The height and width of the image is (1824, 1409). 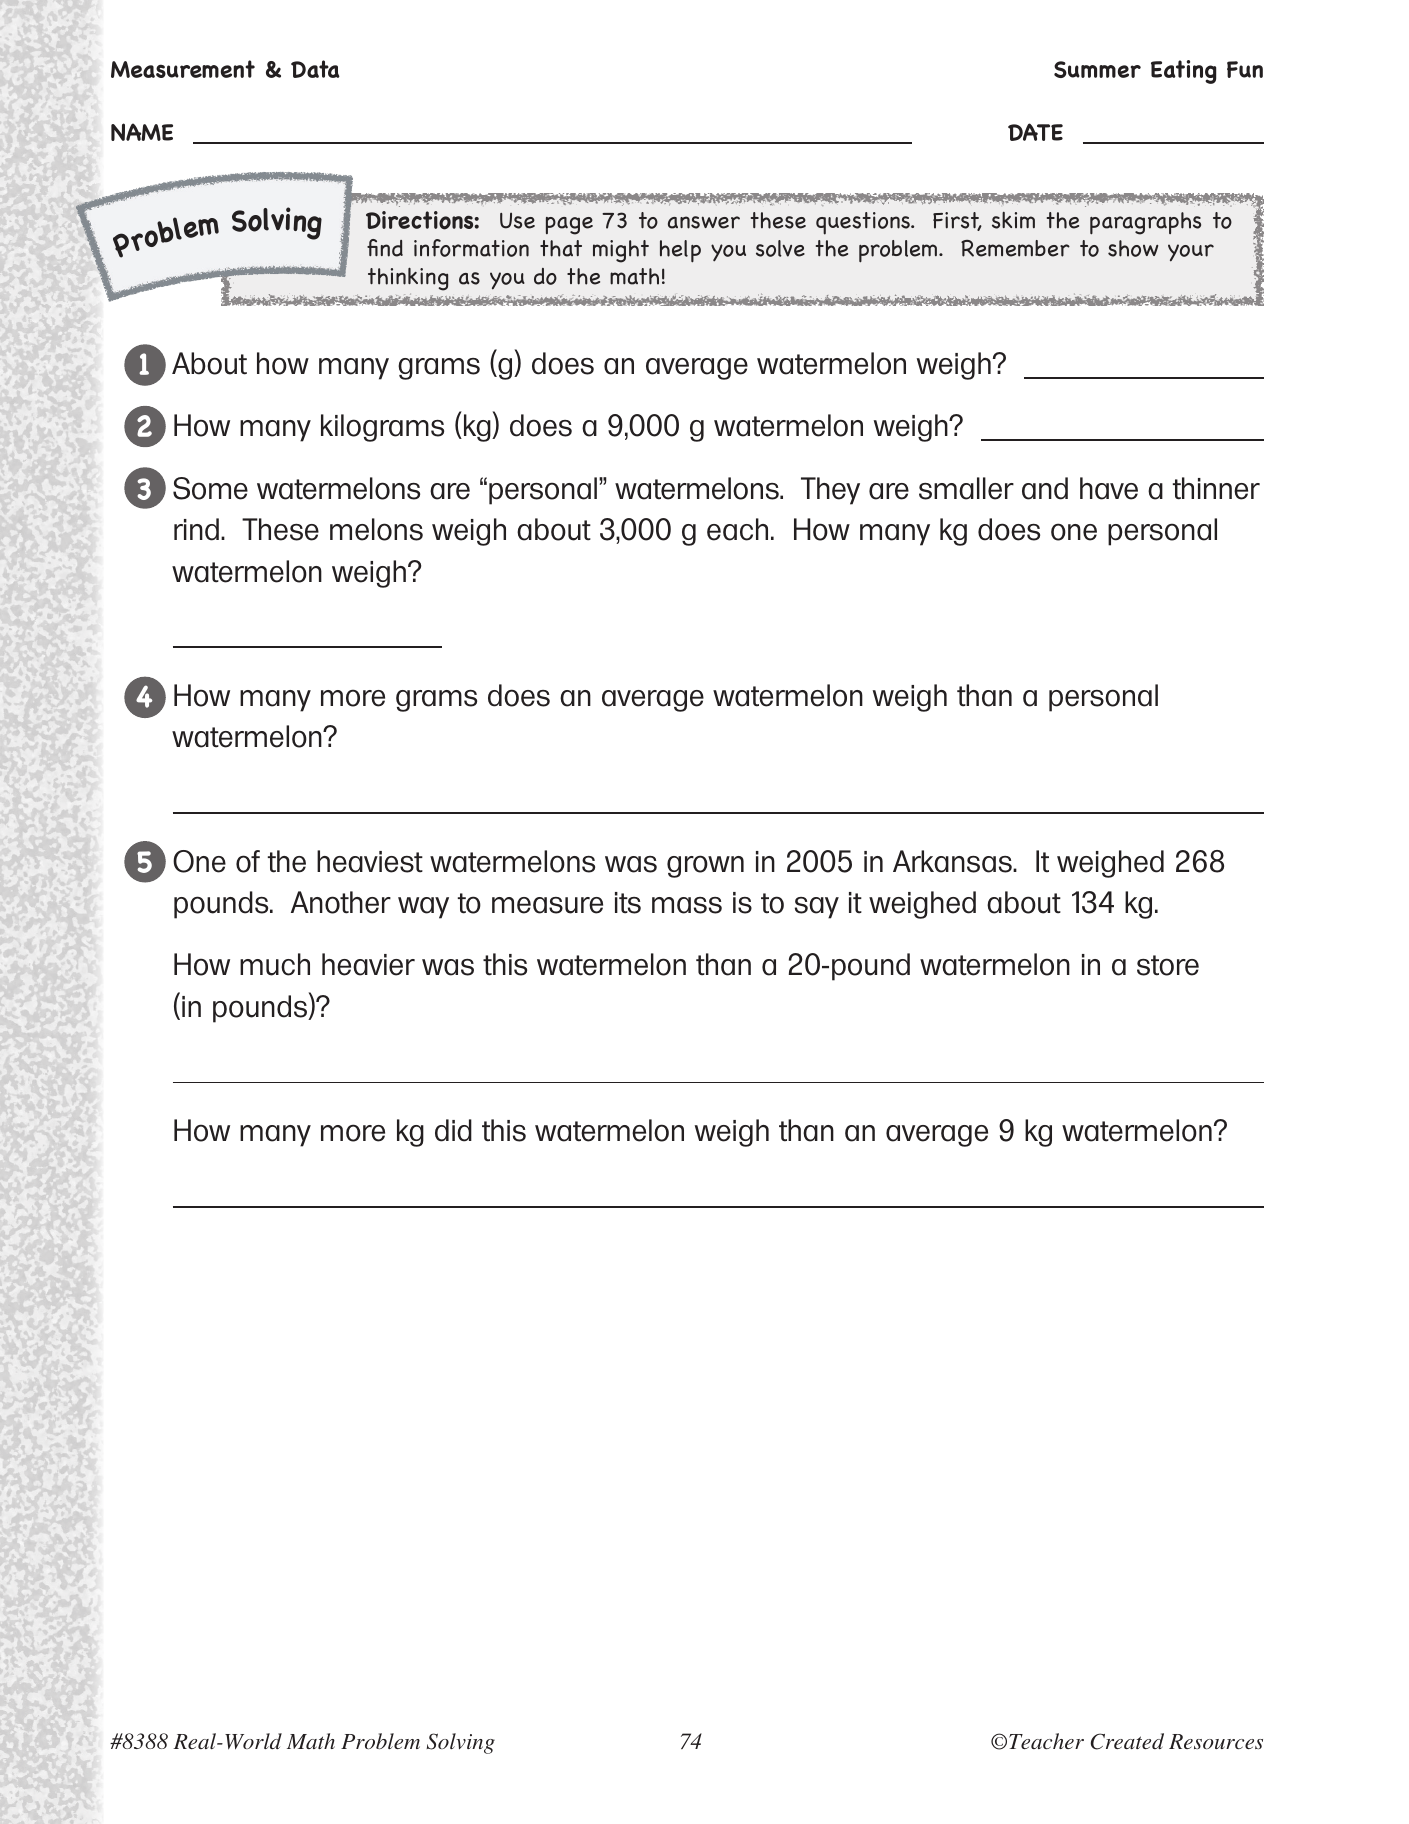 I want to click on Summer, so click(x=1097, y=69).
